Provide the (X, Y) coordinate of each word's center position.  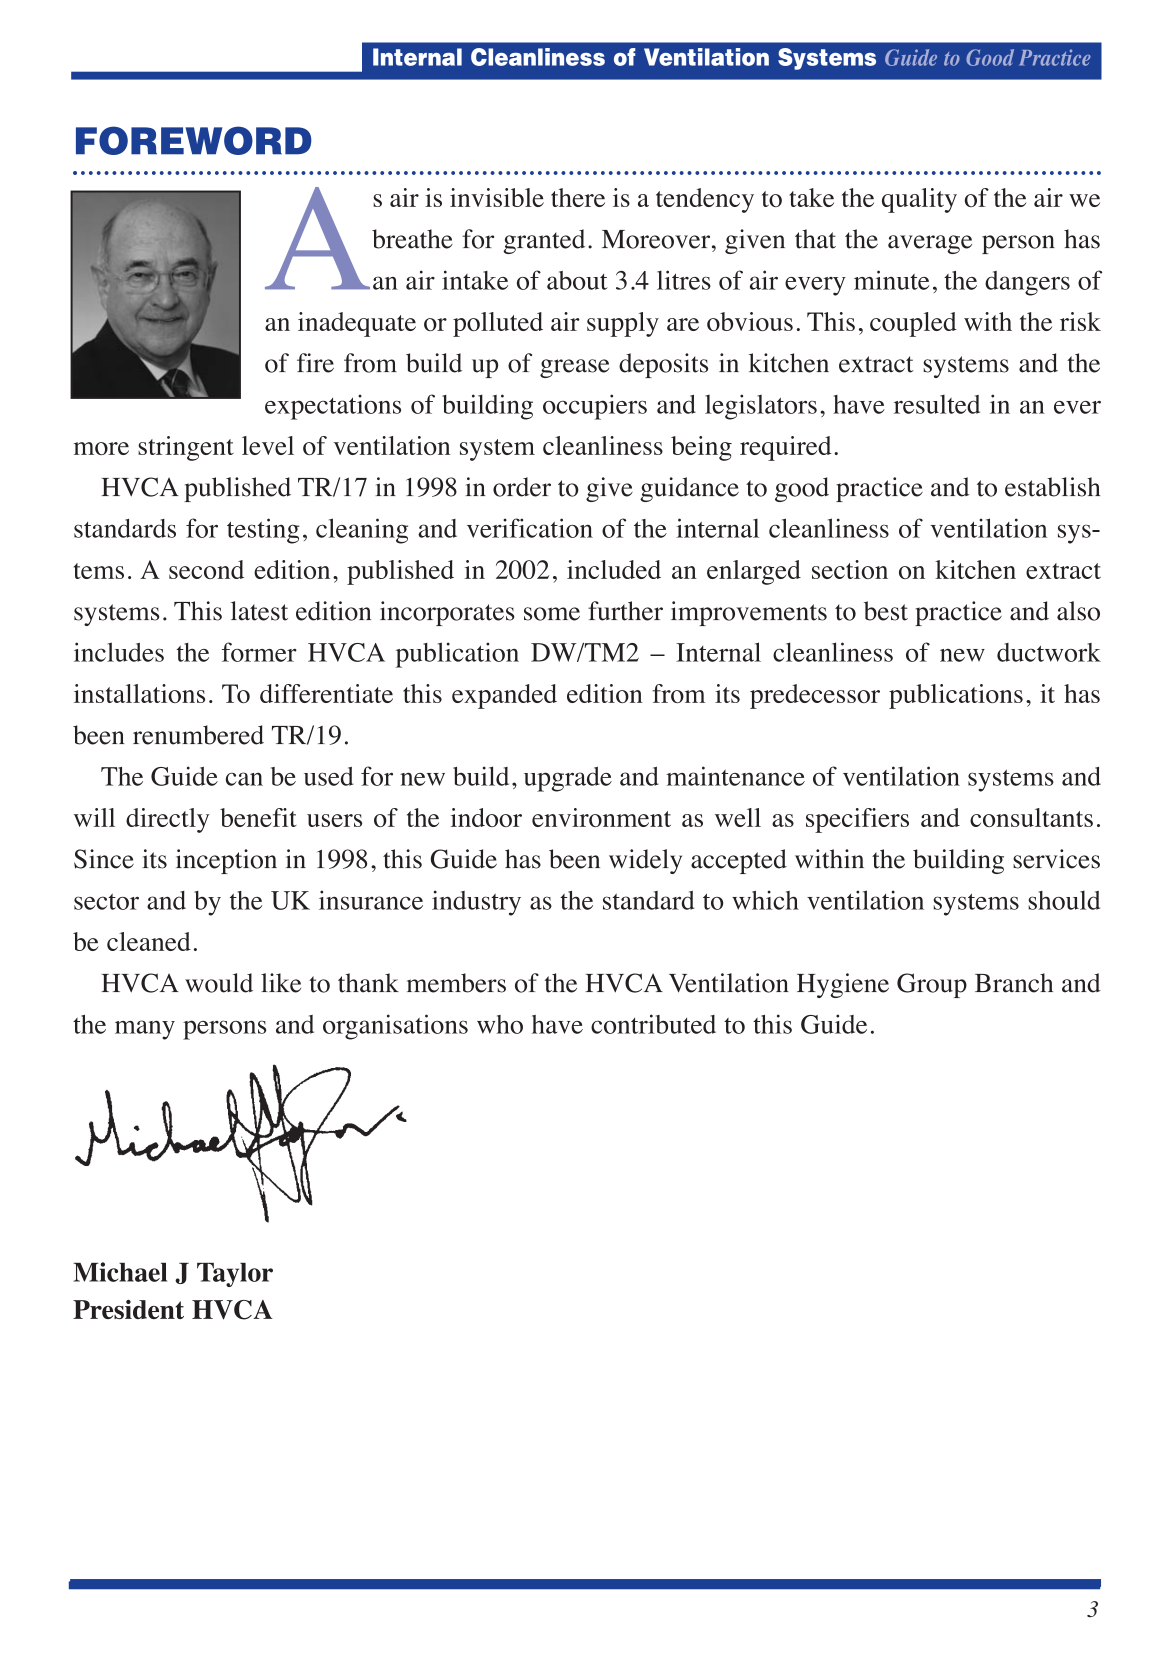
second (206, 569)
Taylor (235, 1275)
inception (226, 861)
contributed (653, 1024)
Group (932, 985)
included (614, 569)
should (1064, 900)
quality (919, 200)
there (578, 197)
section (850, 569)
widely (645, 861)
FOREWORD (194, 140)
